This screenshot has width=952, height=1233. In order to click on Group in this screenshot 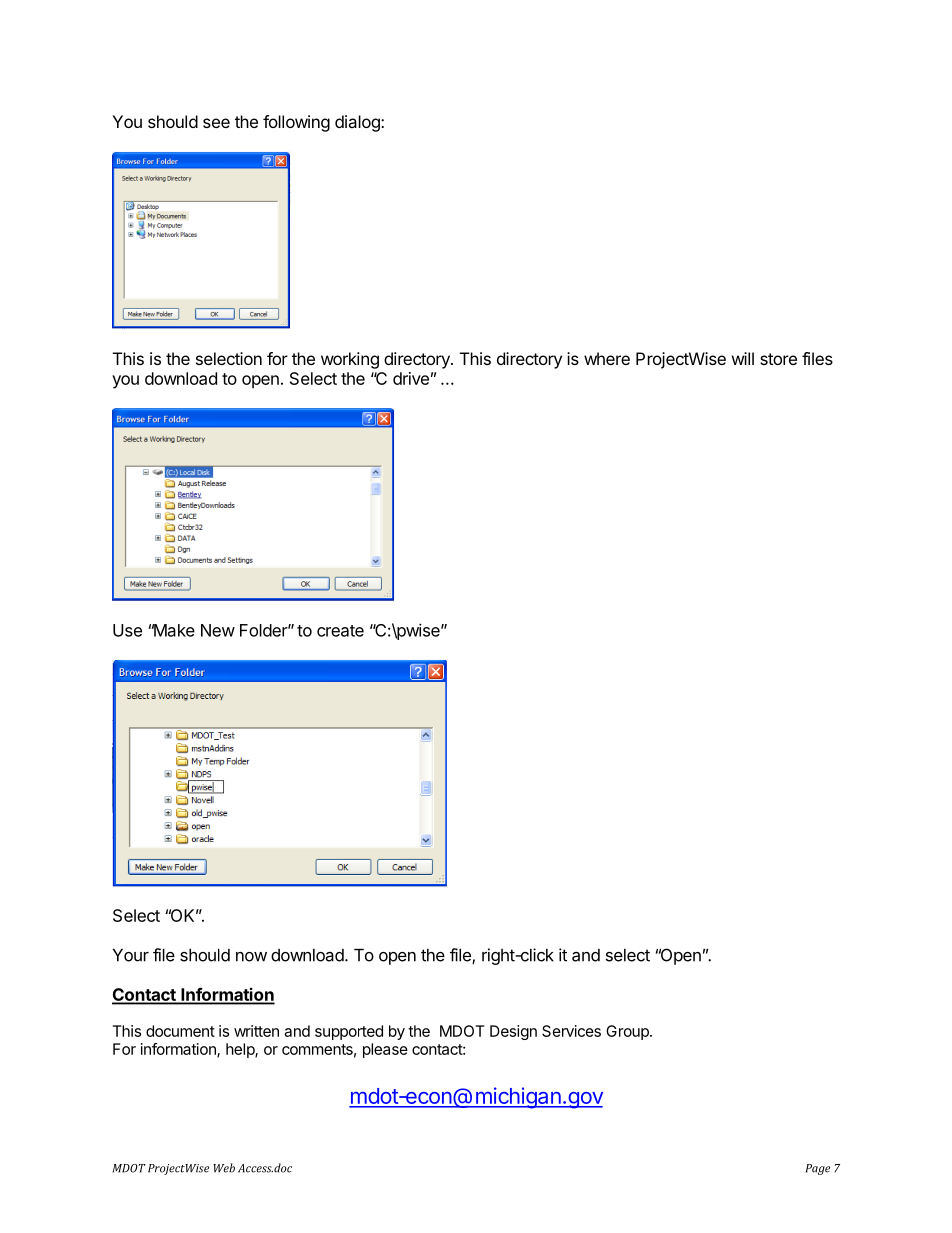, I will do `click(628, 1032)`.
